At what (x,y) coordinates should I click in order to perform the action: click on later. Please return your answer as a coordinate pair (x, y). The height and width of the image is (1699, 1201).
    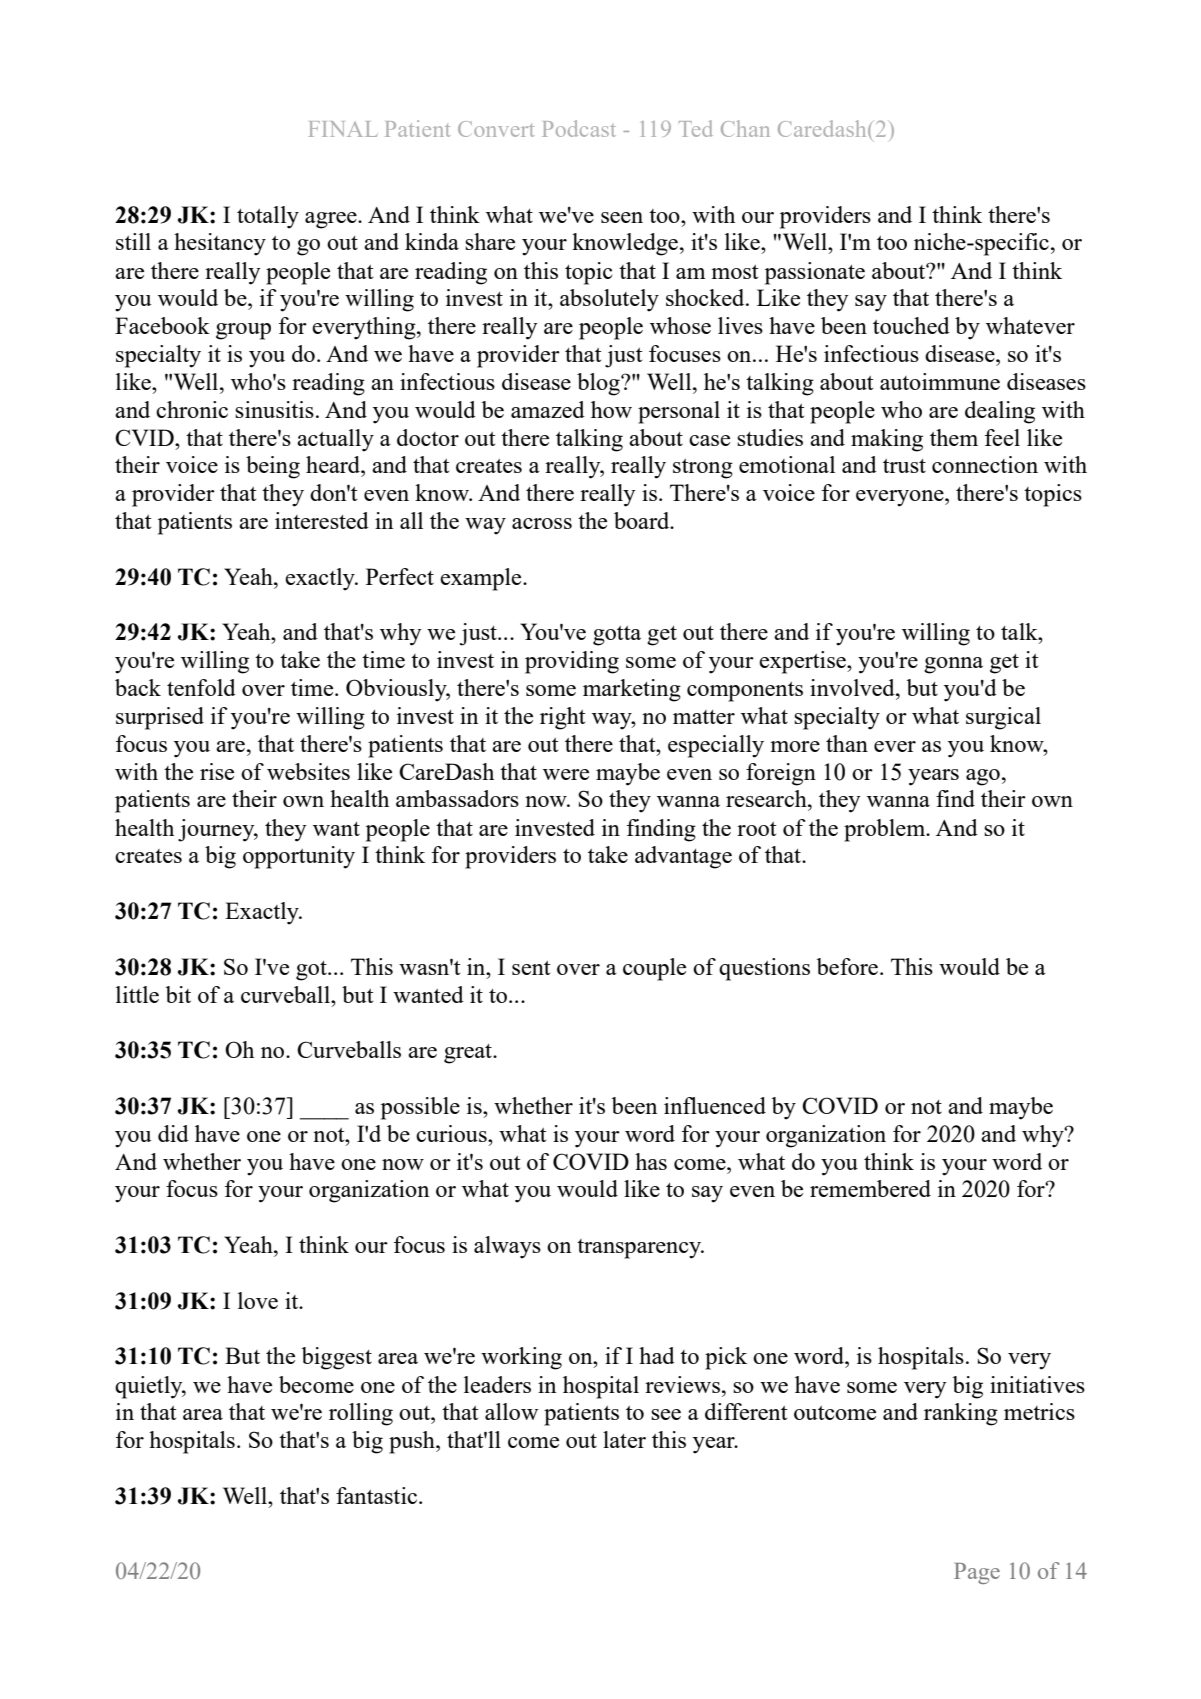
    Looking at the image, I should click on (624, 1439).
